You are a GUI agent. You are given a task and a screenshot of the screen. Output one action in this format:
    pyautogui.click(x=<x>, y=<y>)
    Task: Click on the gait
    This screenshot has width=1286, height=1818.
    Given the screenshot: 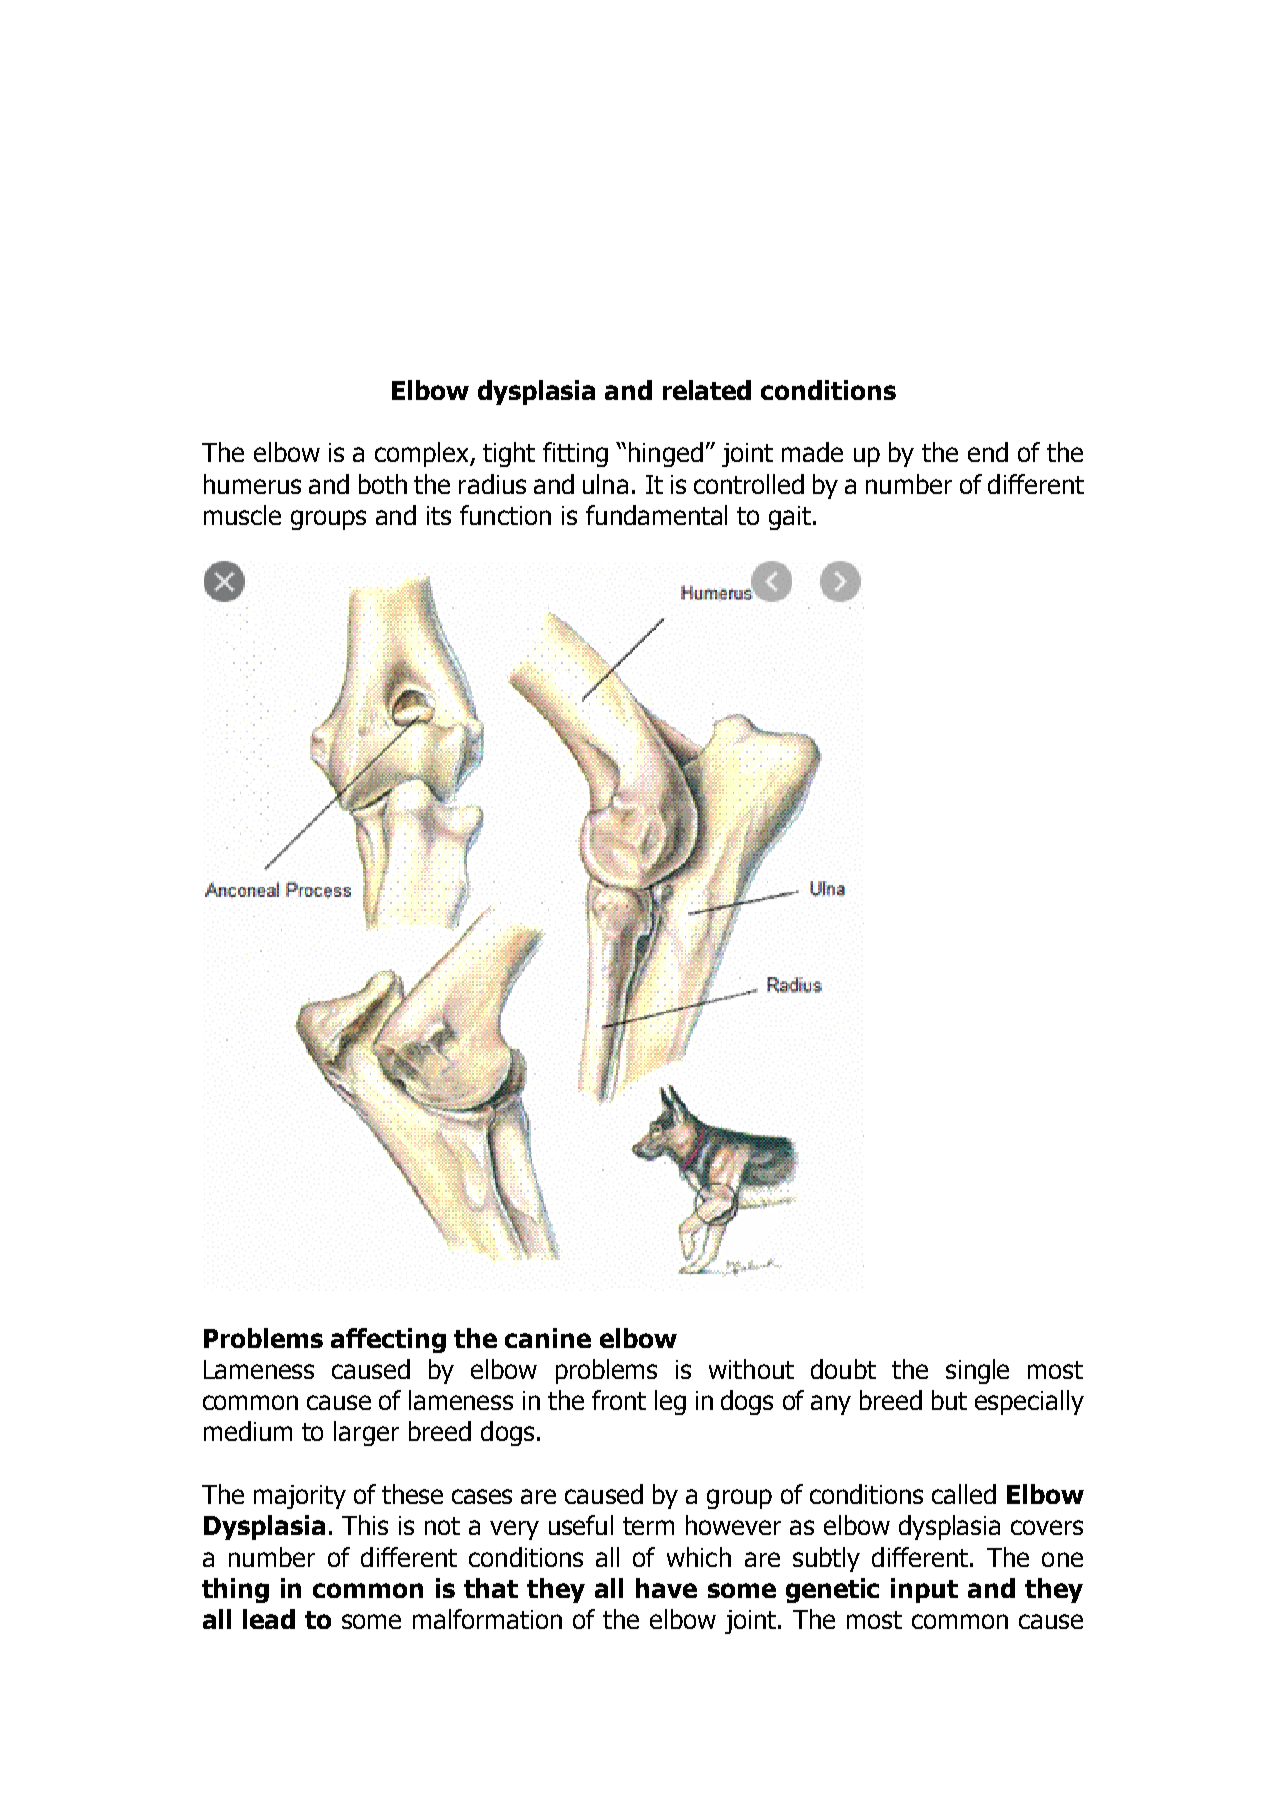 What is the action you would take?
    pyautogui.click(x=790, y=518)
